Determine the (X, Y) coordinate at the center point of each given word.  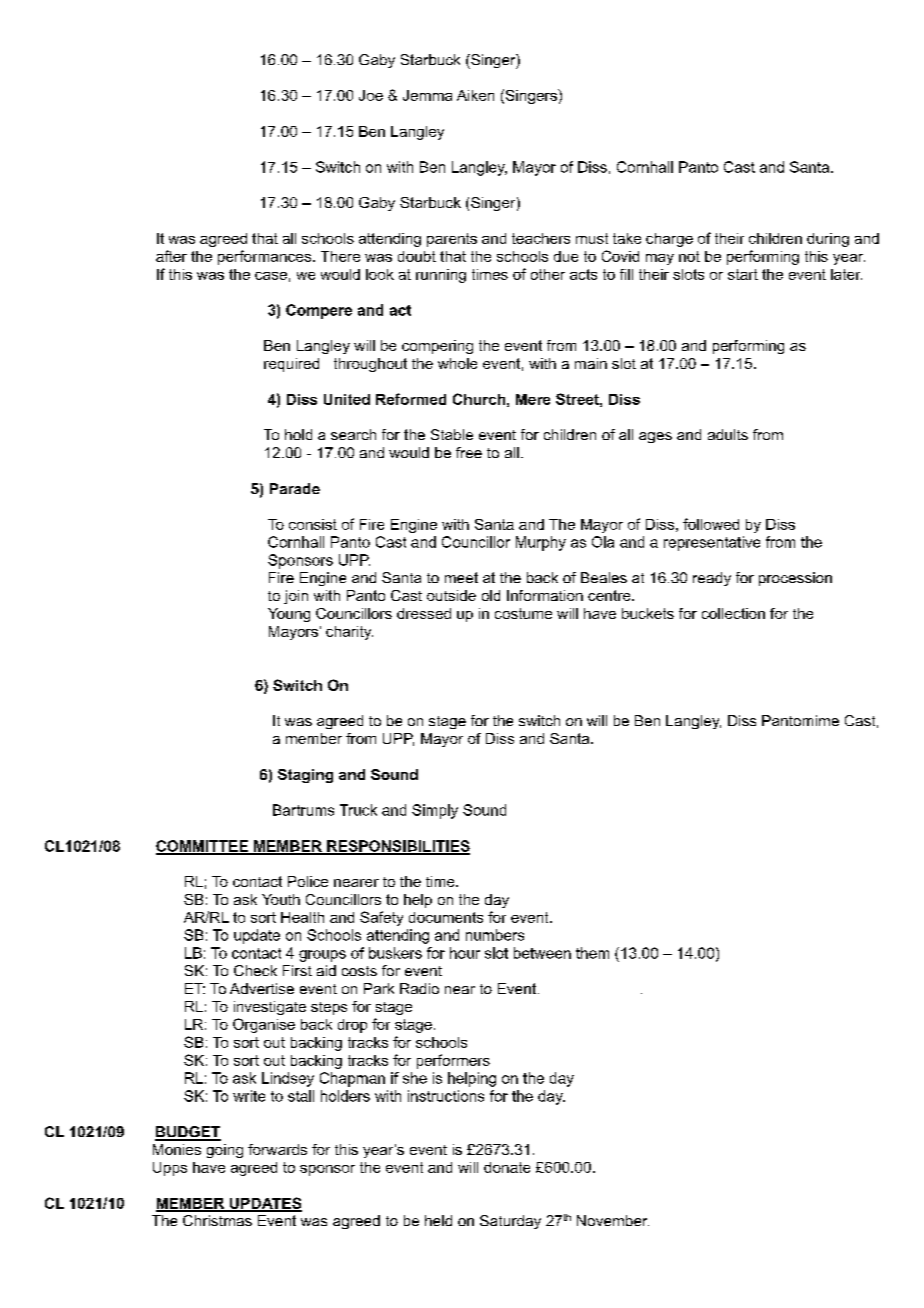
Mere (533, 399)
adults (728, 434)
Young (289, 615)
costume (523, 613)
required (291, 365)
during (828, 240)
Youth (281, 899)
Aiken (475, 95)
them (592, 953)
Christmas (217, 1220)
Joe (371, 95)
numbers (495, 935)
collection (733, 613)
